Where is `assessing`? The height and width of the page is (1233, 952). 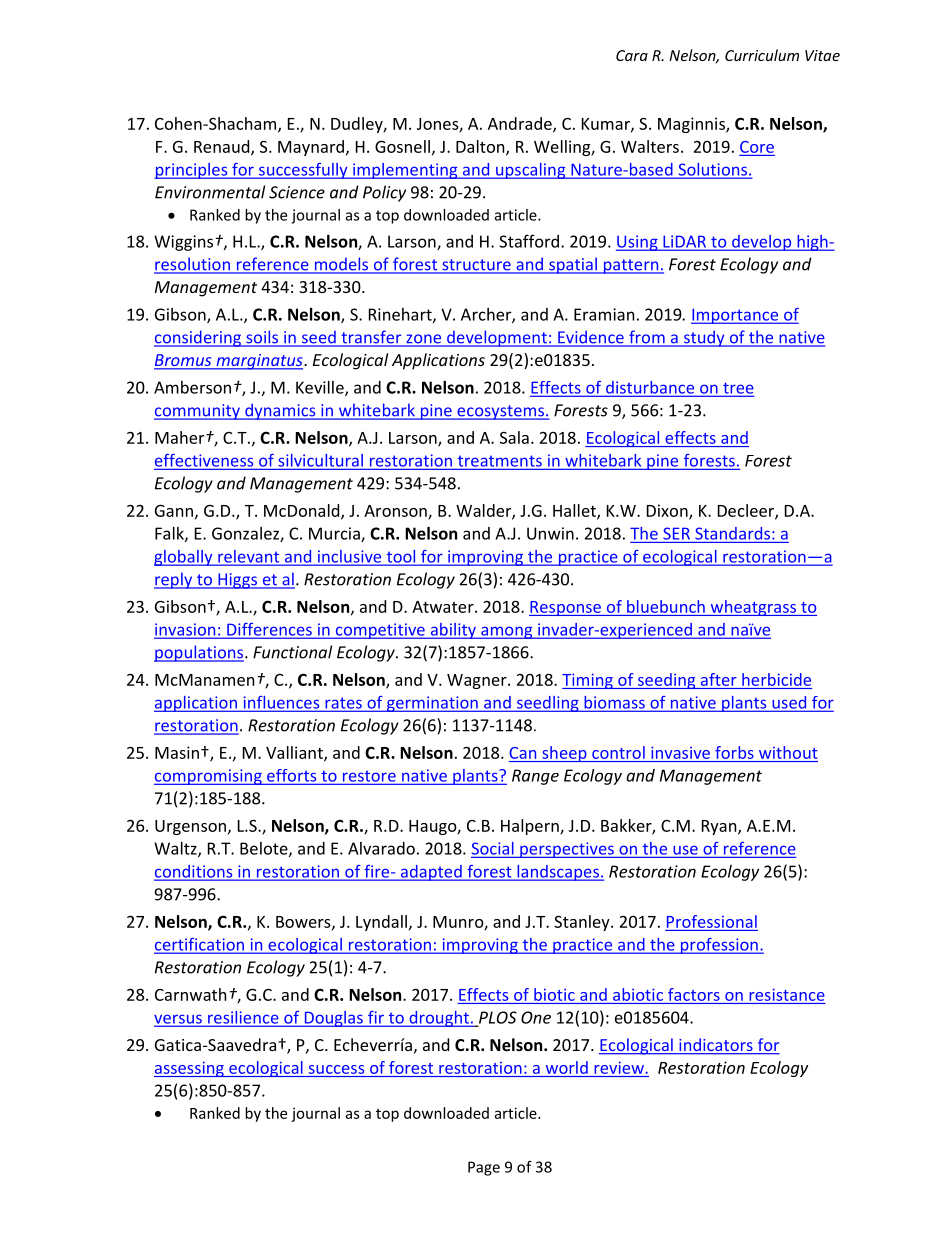
assessing is located at coordinates (190, 1069).
